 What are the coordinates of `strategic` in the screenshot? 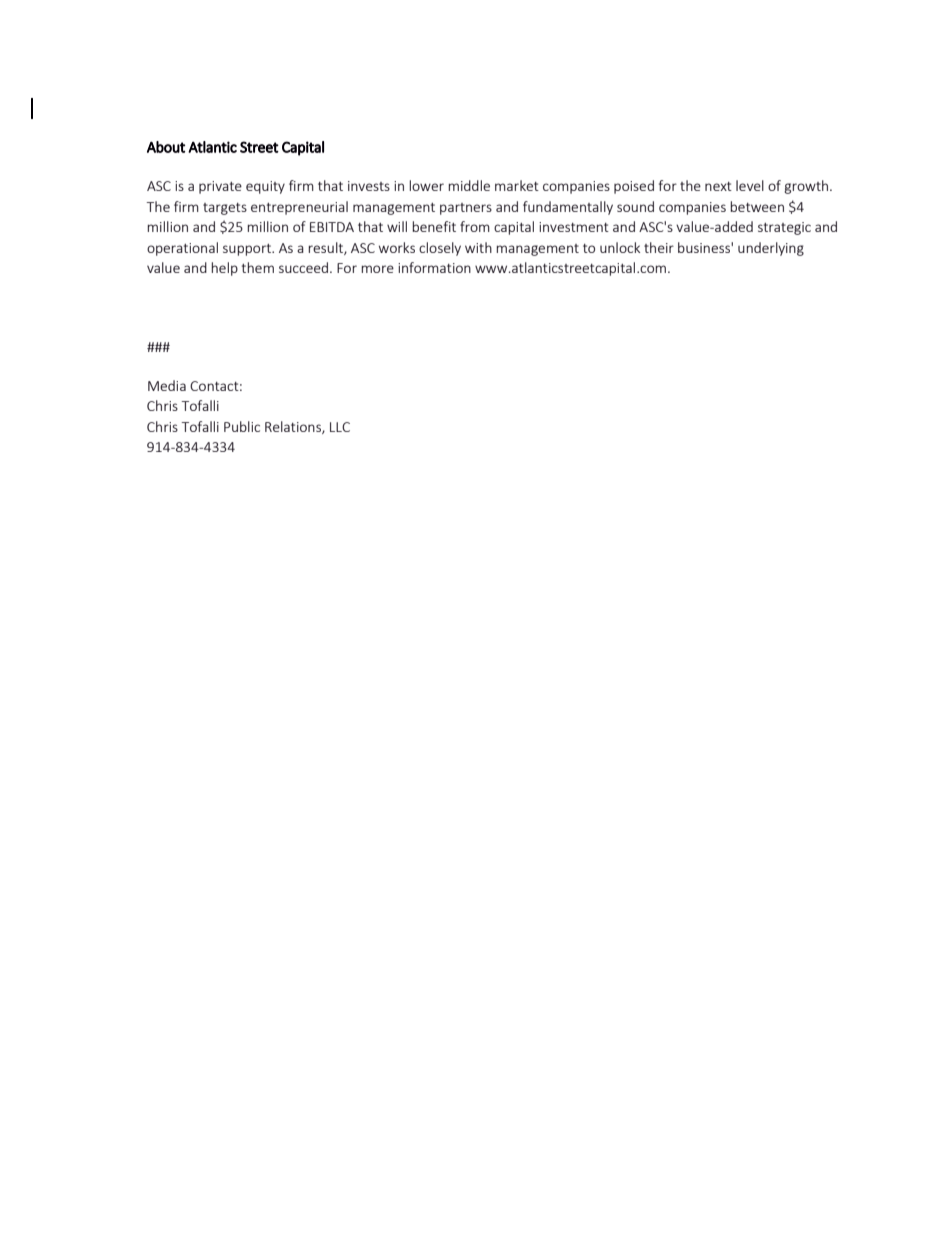 It's located at (784, 228).
